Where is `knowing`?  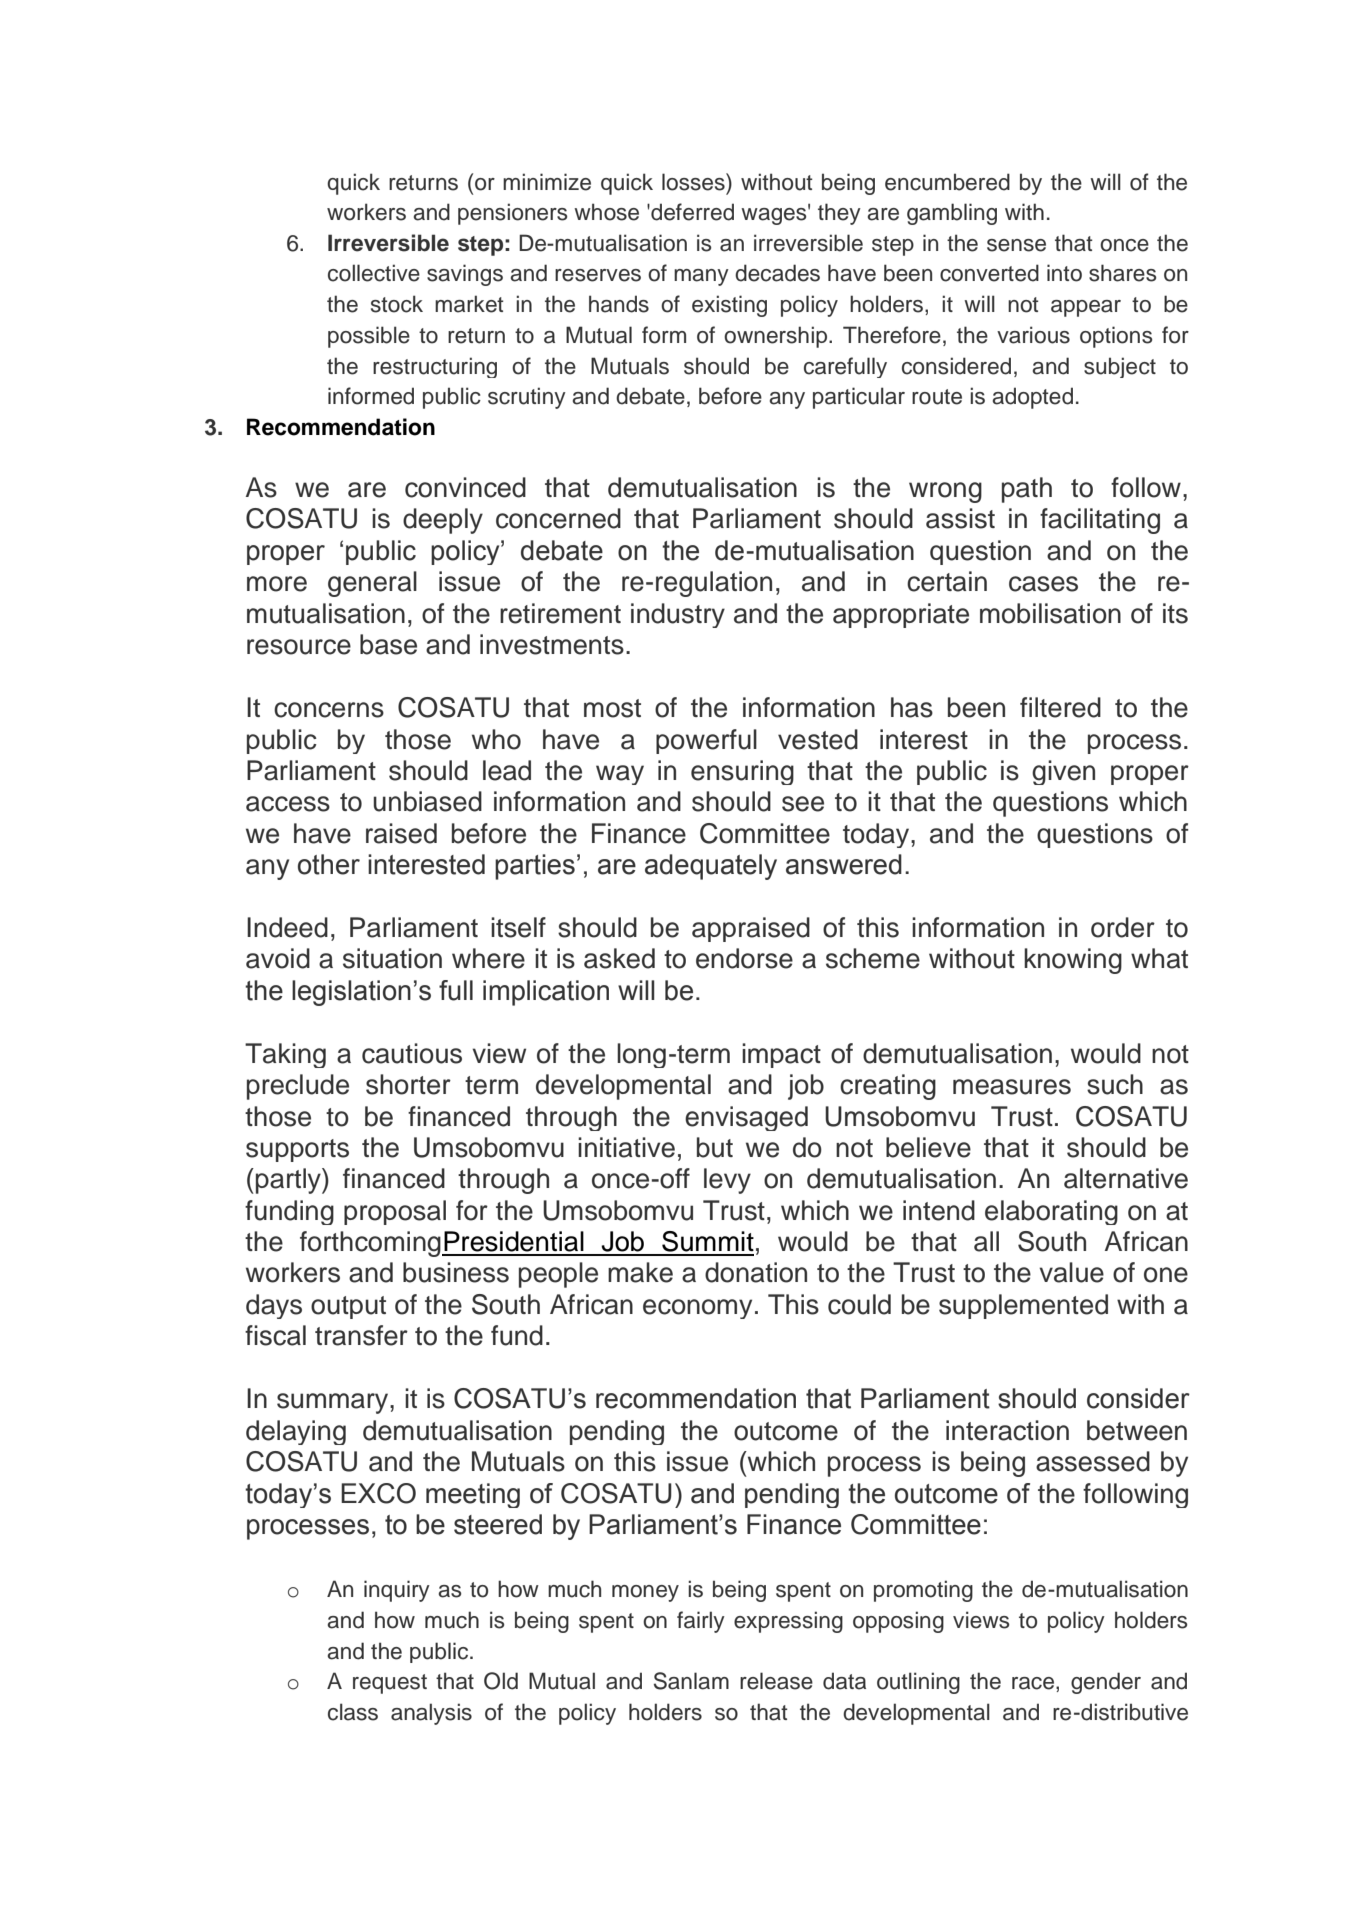 knowing is located at coordinates (1073, 961).
